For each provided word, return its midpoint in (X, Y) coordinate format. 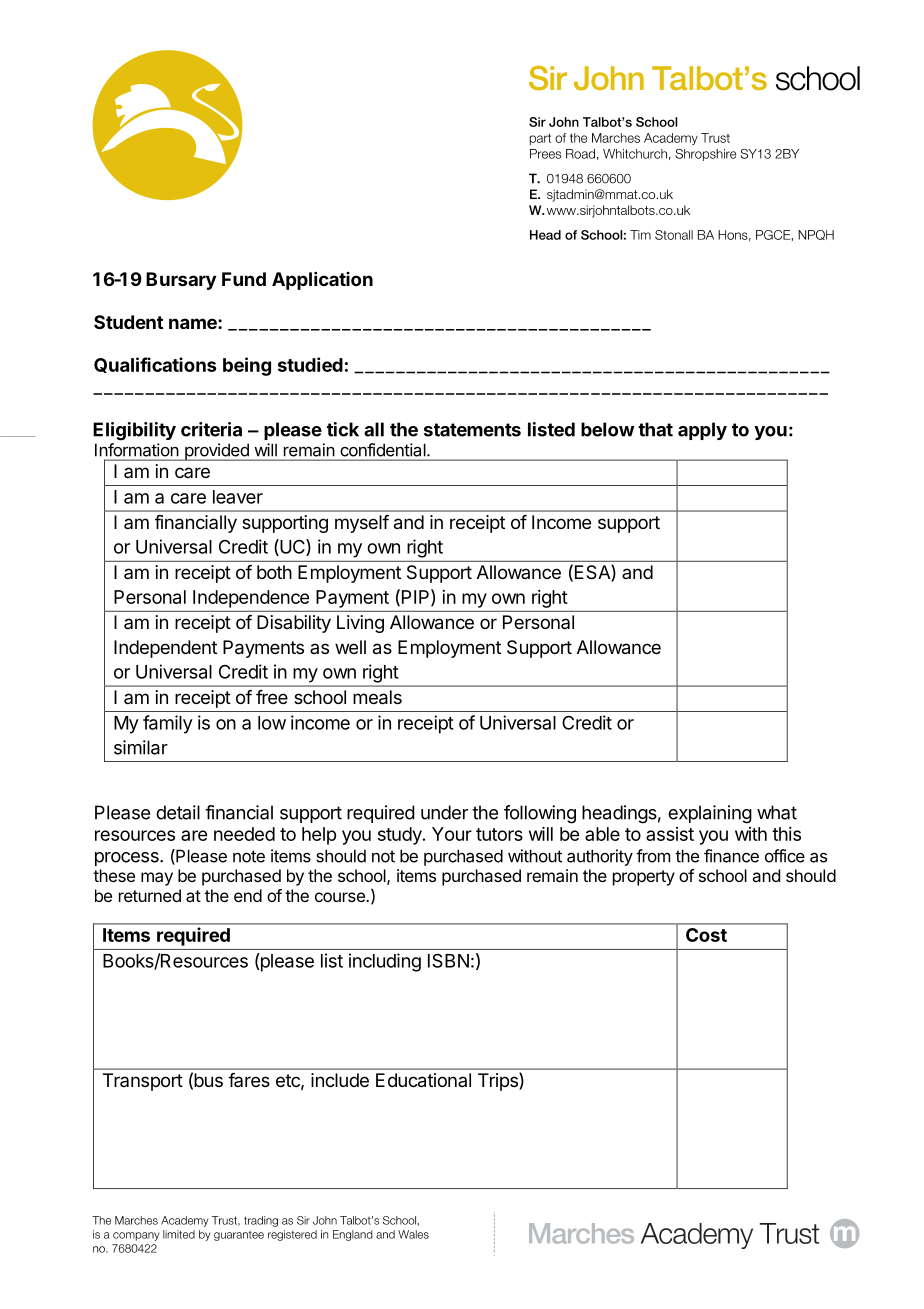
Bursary (181, 281)
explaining (710, 814)
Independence (251, 599)
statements (472, 430)
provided (216, 452)
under (444, 812)
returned (150, 895)
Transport (143, 1082)
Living (360, 624)
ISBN (448, 960)
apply (702, 431)
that (655, 429)
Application (322, 281)
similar (141, 747)
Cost (706, 935)
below (607, 429)
